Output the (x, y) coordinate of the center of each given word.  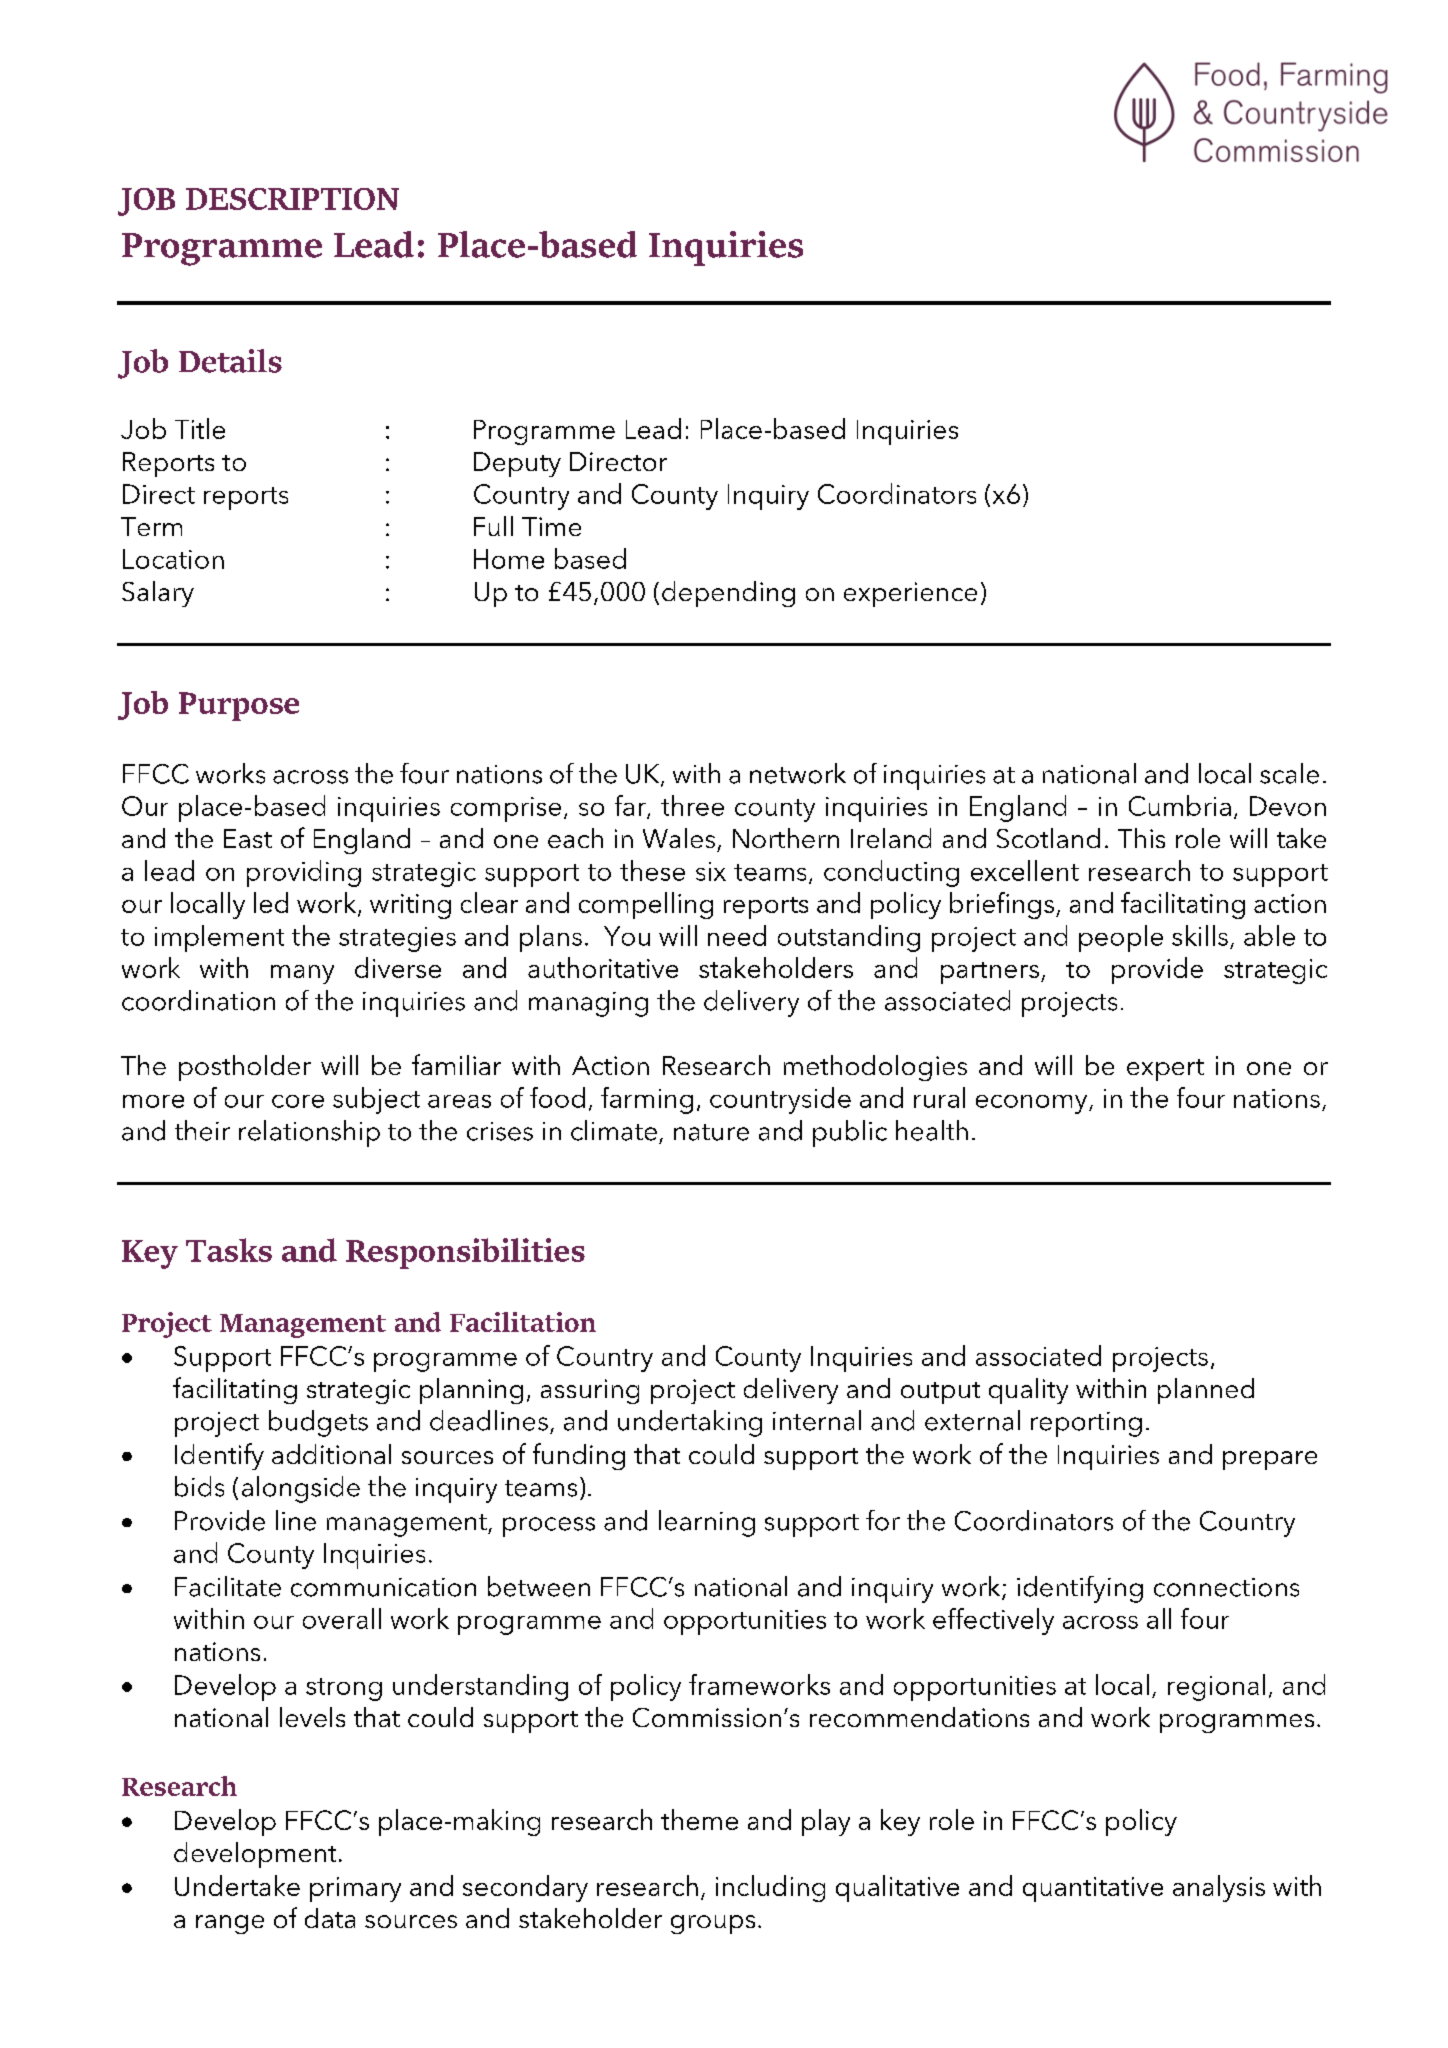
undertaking (690, 1423)
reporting (1086, 1424)
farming (647, 1100)
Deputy (517, 464)
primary (355, 1889)
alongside (301, 1489)
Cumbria (1180, 805)
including (770, 1888)
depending (728, 594)
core (298, 1101)
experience (910, 594)
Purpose (239, 706)
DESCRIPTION (292, 199)
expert (1165, 1070)
